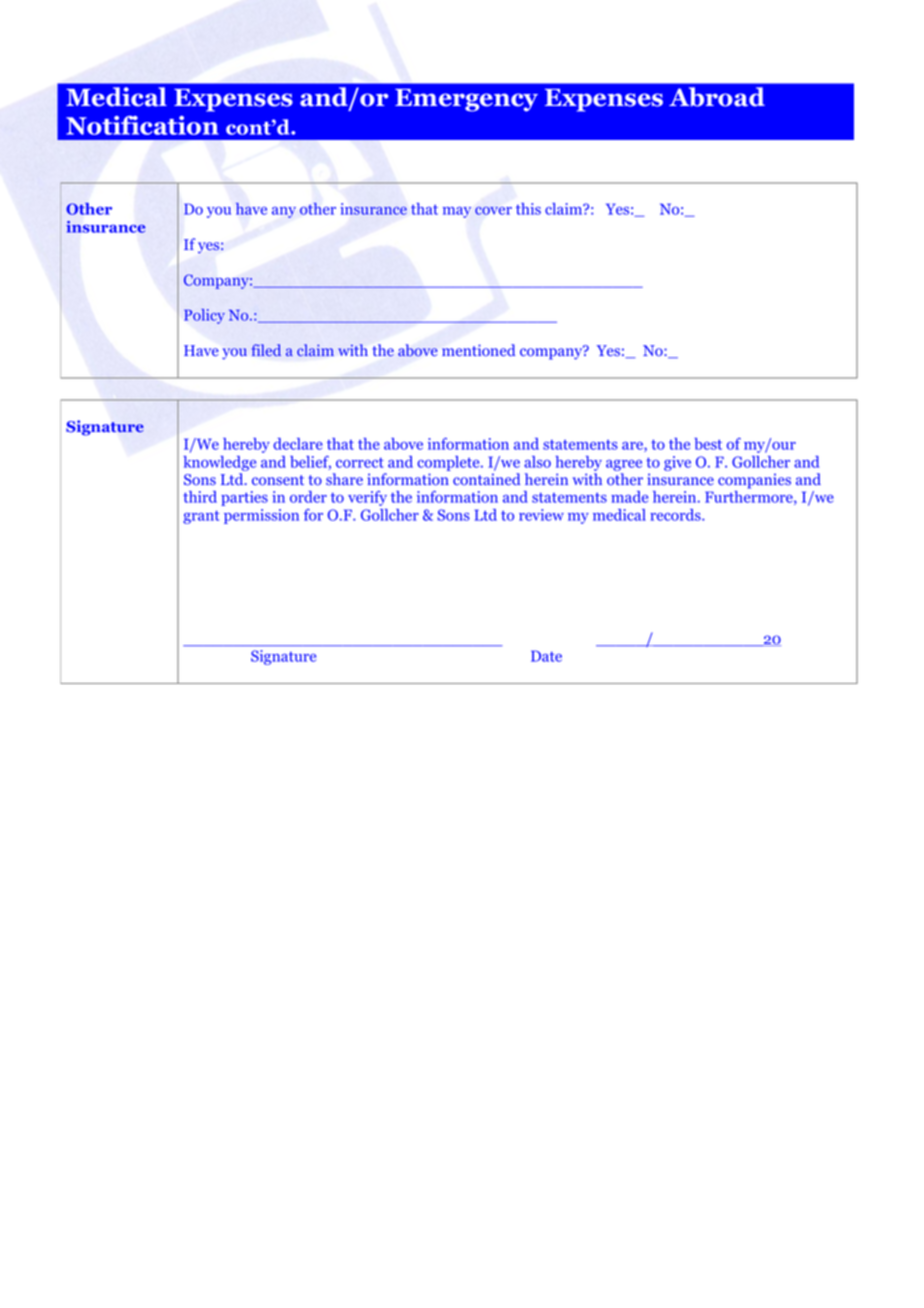  I want to click on Notification, so click(142, 125).
